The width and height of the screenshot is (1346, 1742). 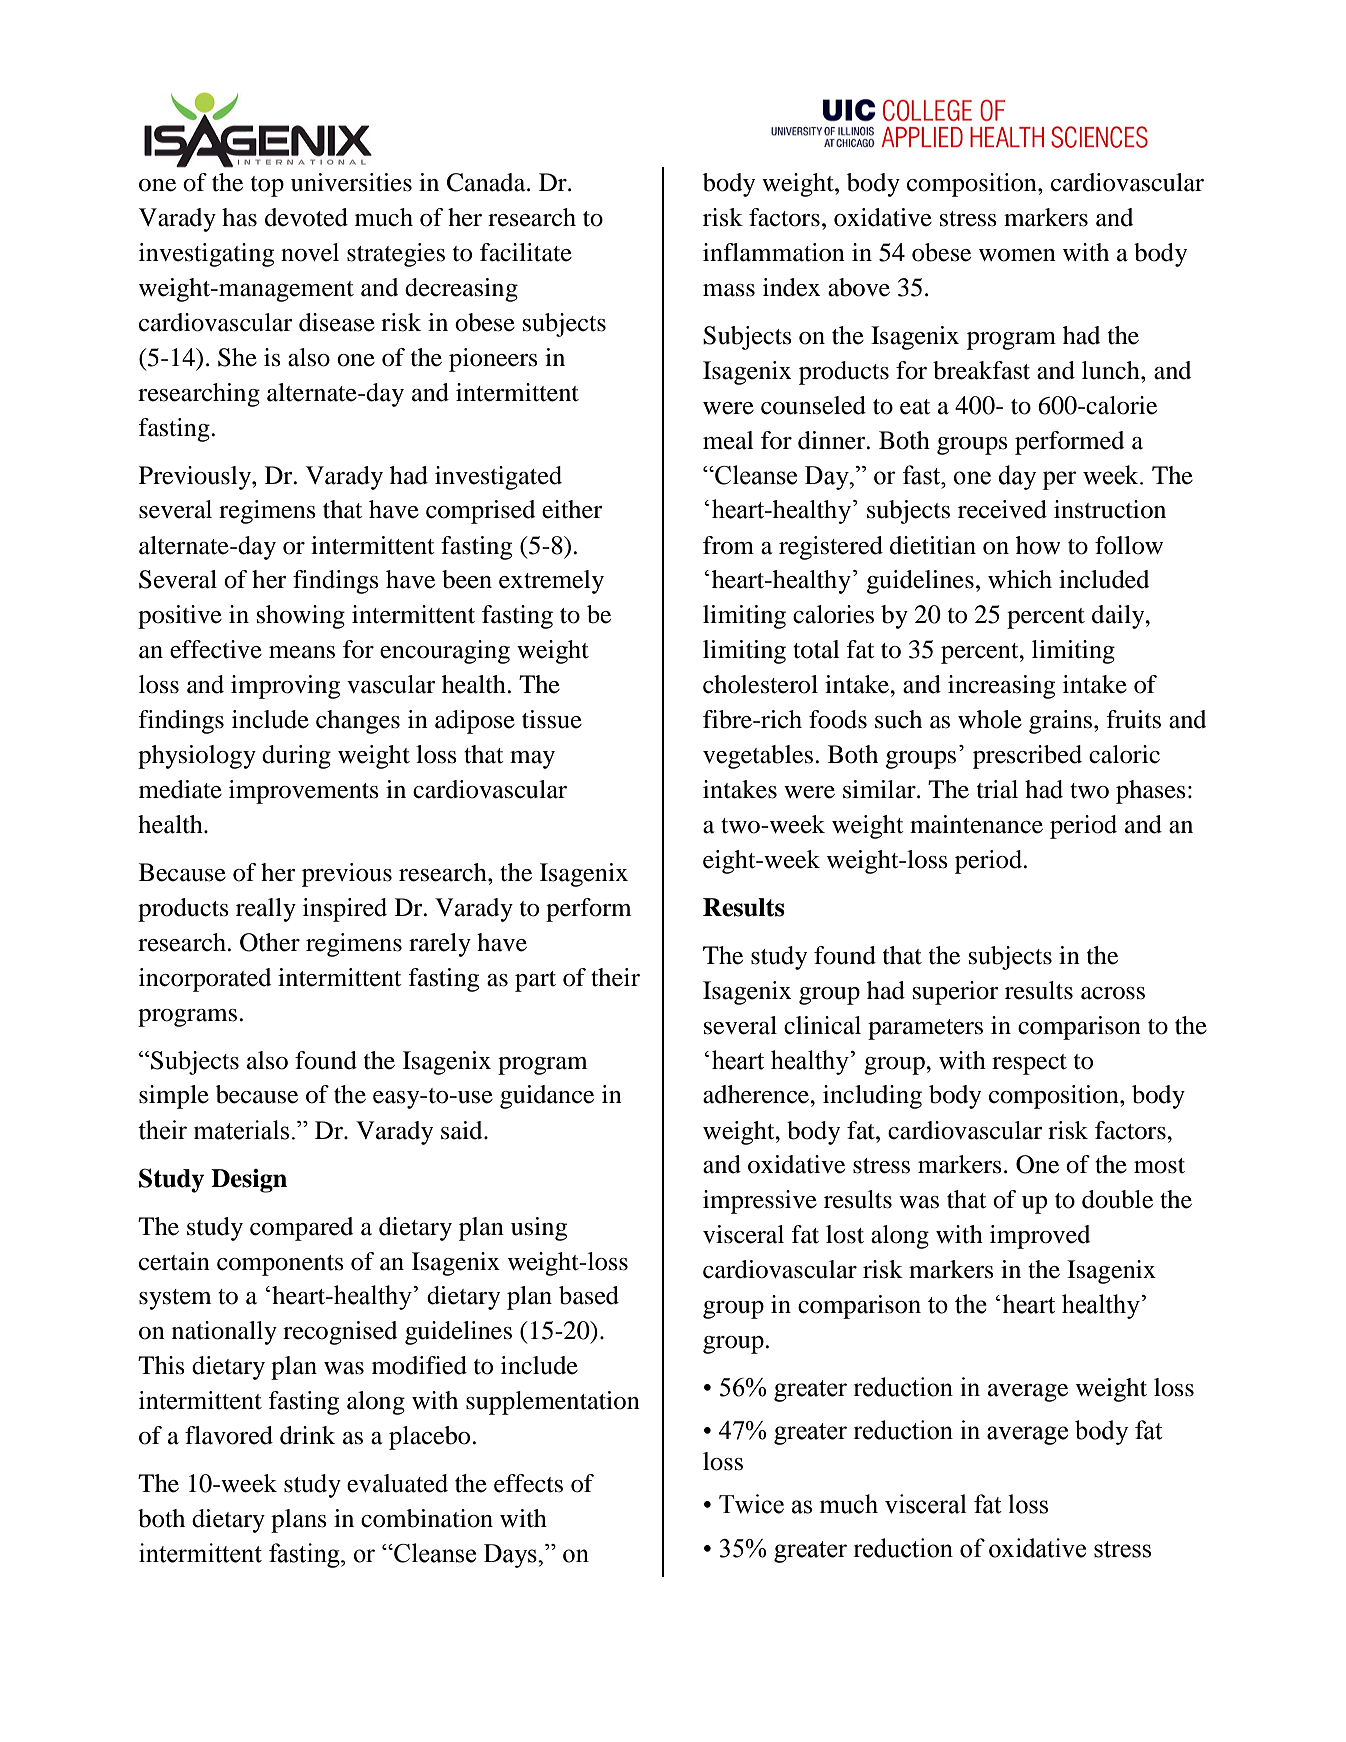 What do you see at coordinates (1017, 255) in the screenshot?
I see `women` at bounding box center [1017, 255].
